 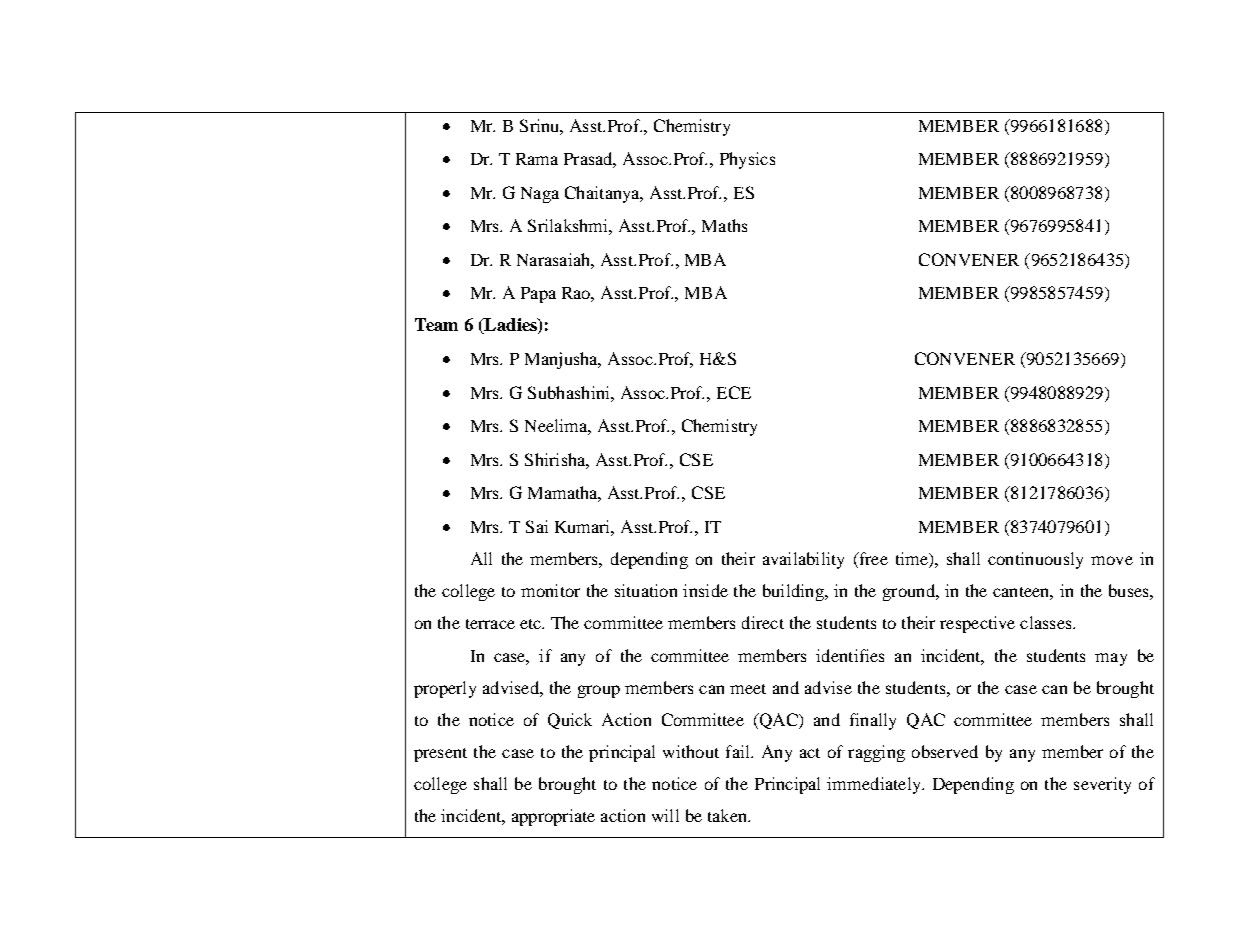 What do you see at coordinates (747, 160) in the document?
I see `Physics` at bounding box center [747, 160].
